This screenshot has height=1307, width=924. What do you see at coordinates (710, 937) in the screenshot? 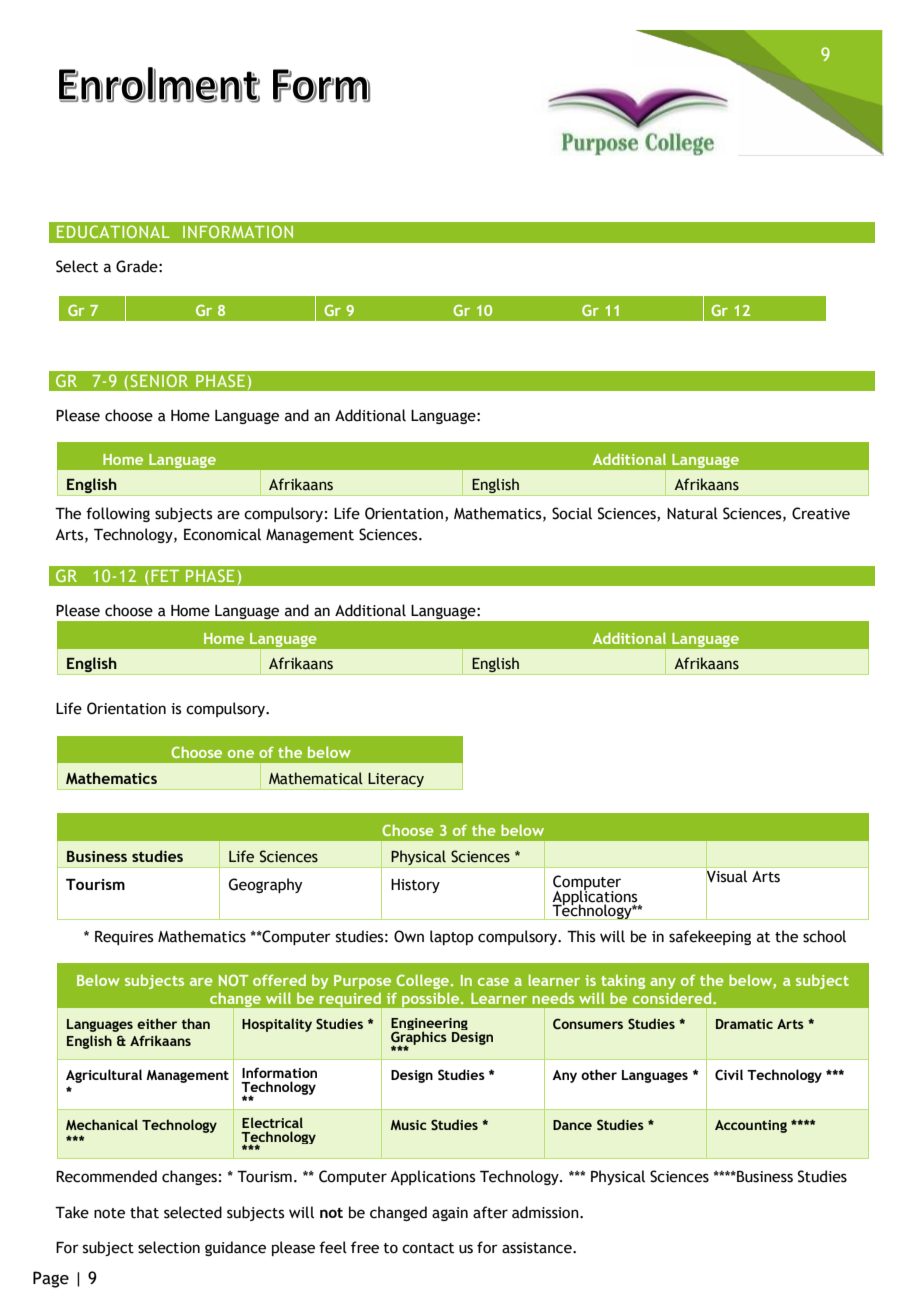
I see `safekeeping` at bounding box center [710, 937].
